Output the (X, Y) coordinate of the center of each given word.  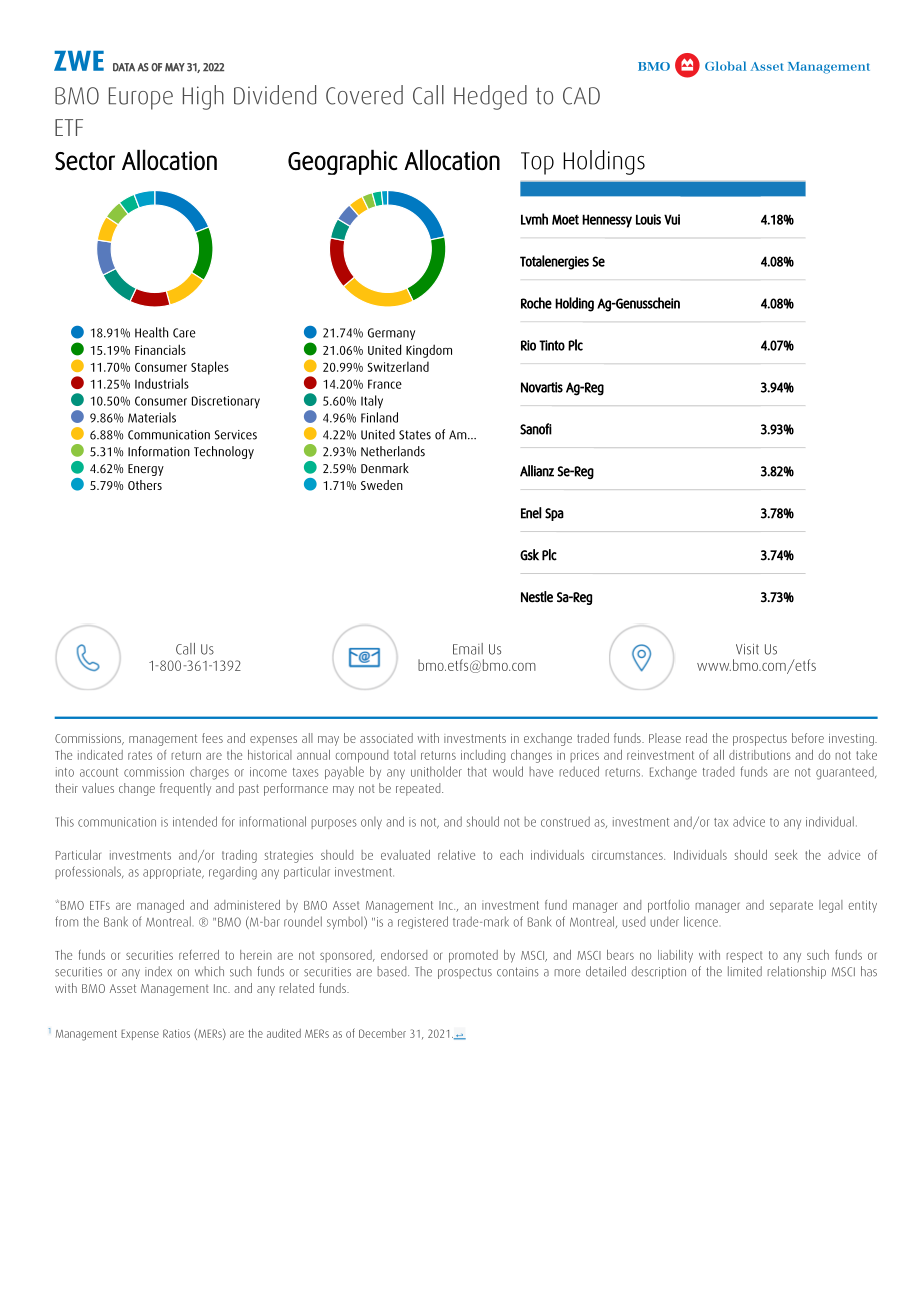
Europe (141, 98)
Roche (536, 303)
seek (786, 855)
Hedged (490, 97)
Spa (554, 514)
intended (195, 821)
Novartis (542, 387)
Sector (85, 161)
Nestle (537, 597)
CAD (581, 96)
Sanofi (536, 429)
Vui (672, 219)
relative (456, 855)
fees (212, 738)
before (808, 738)
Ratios (176, 1033)
